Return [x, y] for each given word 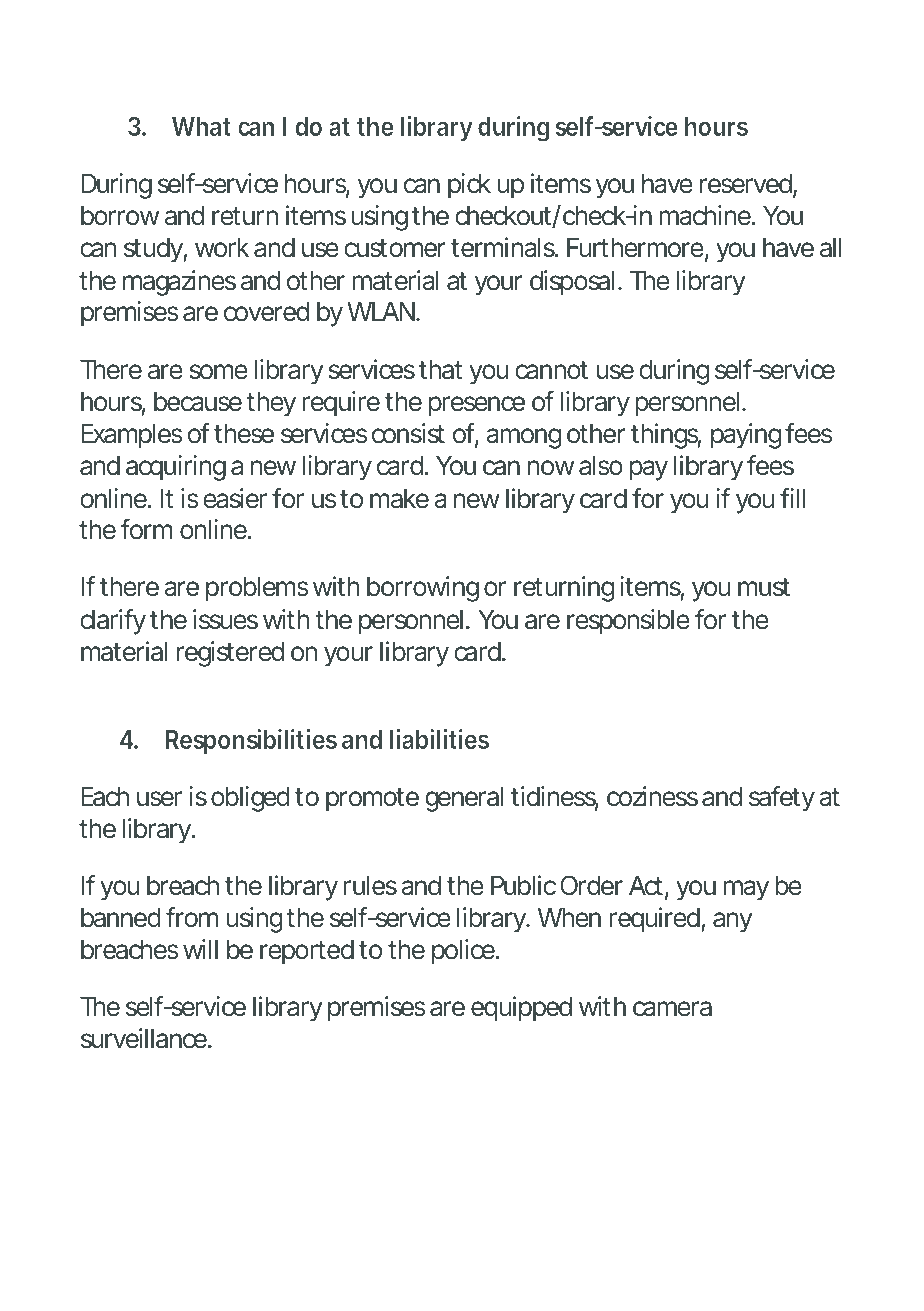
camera [672, 1009]
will [200, 949]
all [831, 248]
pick [469, 186]
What [201, 126]
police [463, 952]
